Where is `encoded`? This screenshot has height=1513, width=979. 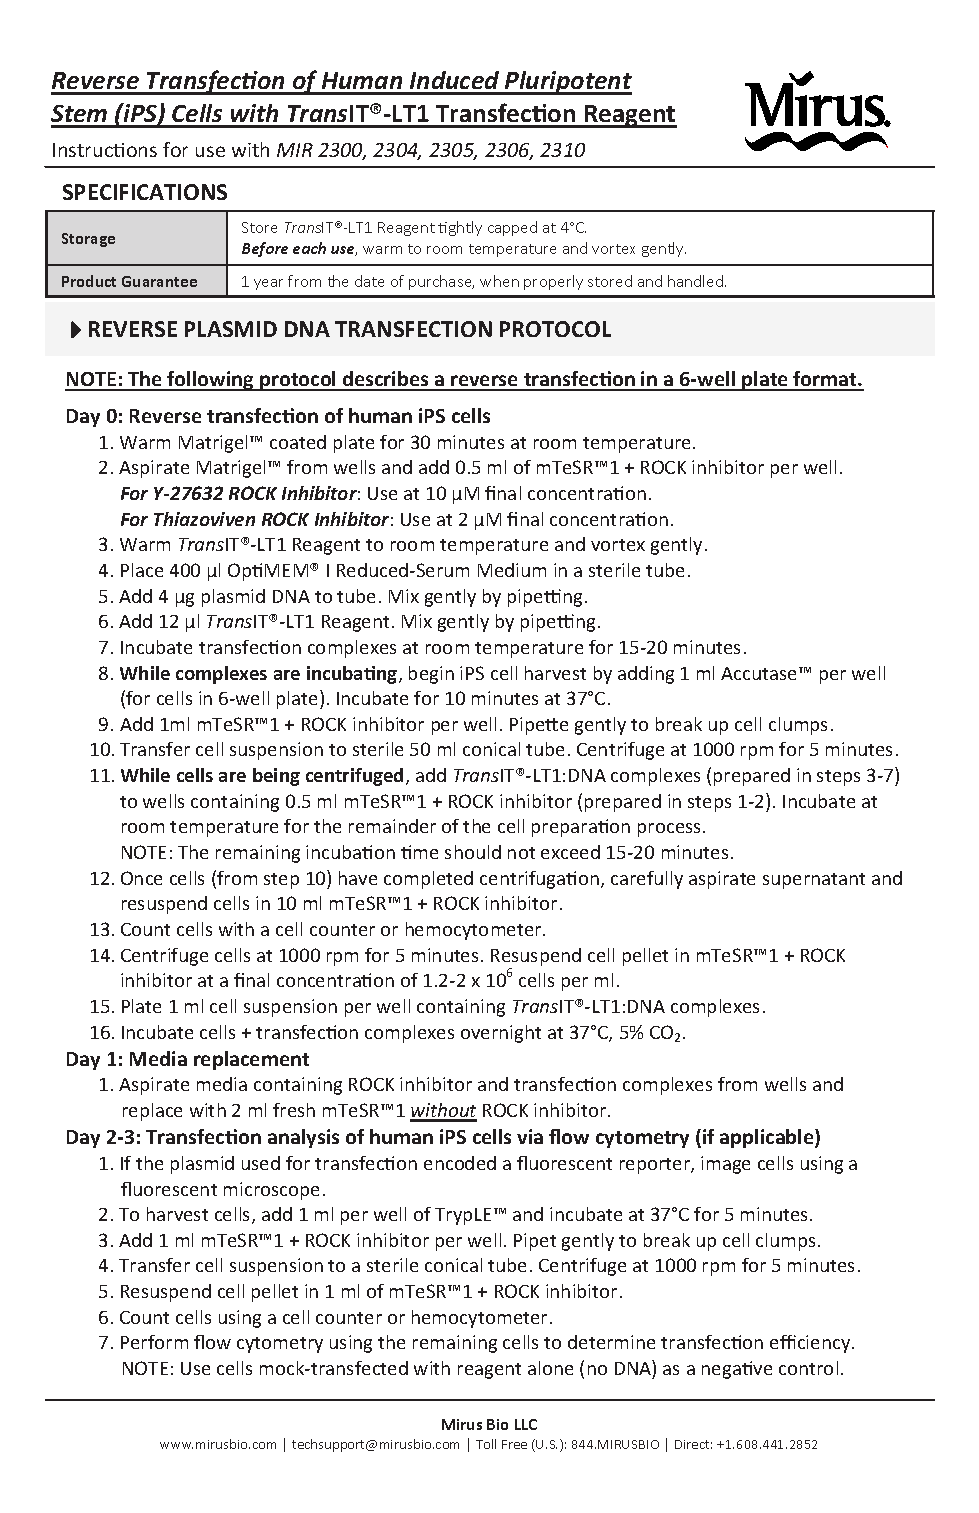 encoded is located at coordinates (460, 1163).
